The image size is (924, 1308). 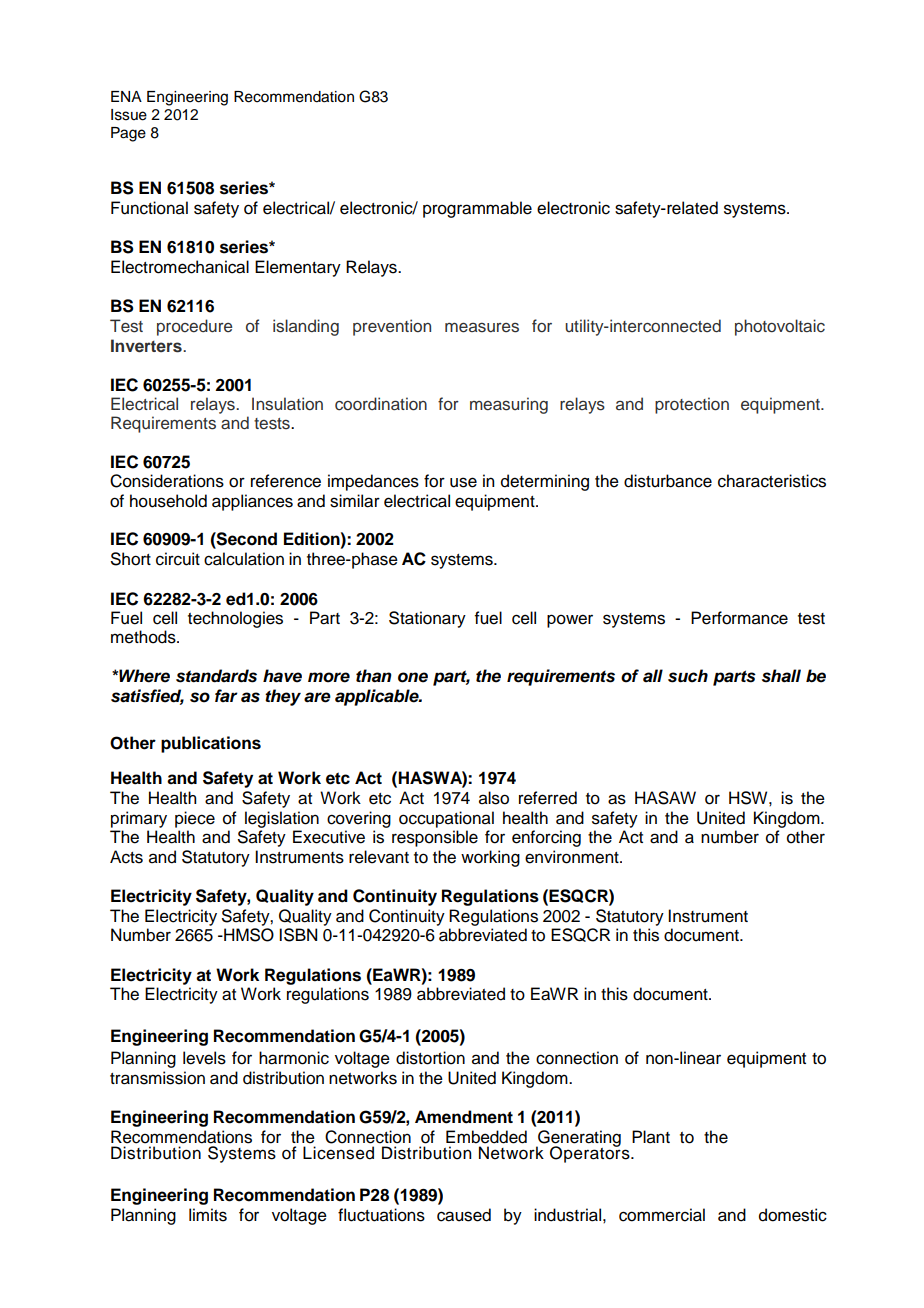 I want to click on Page, so click(x=128, y=134).
